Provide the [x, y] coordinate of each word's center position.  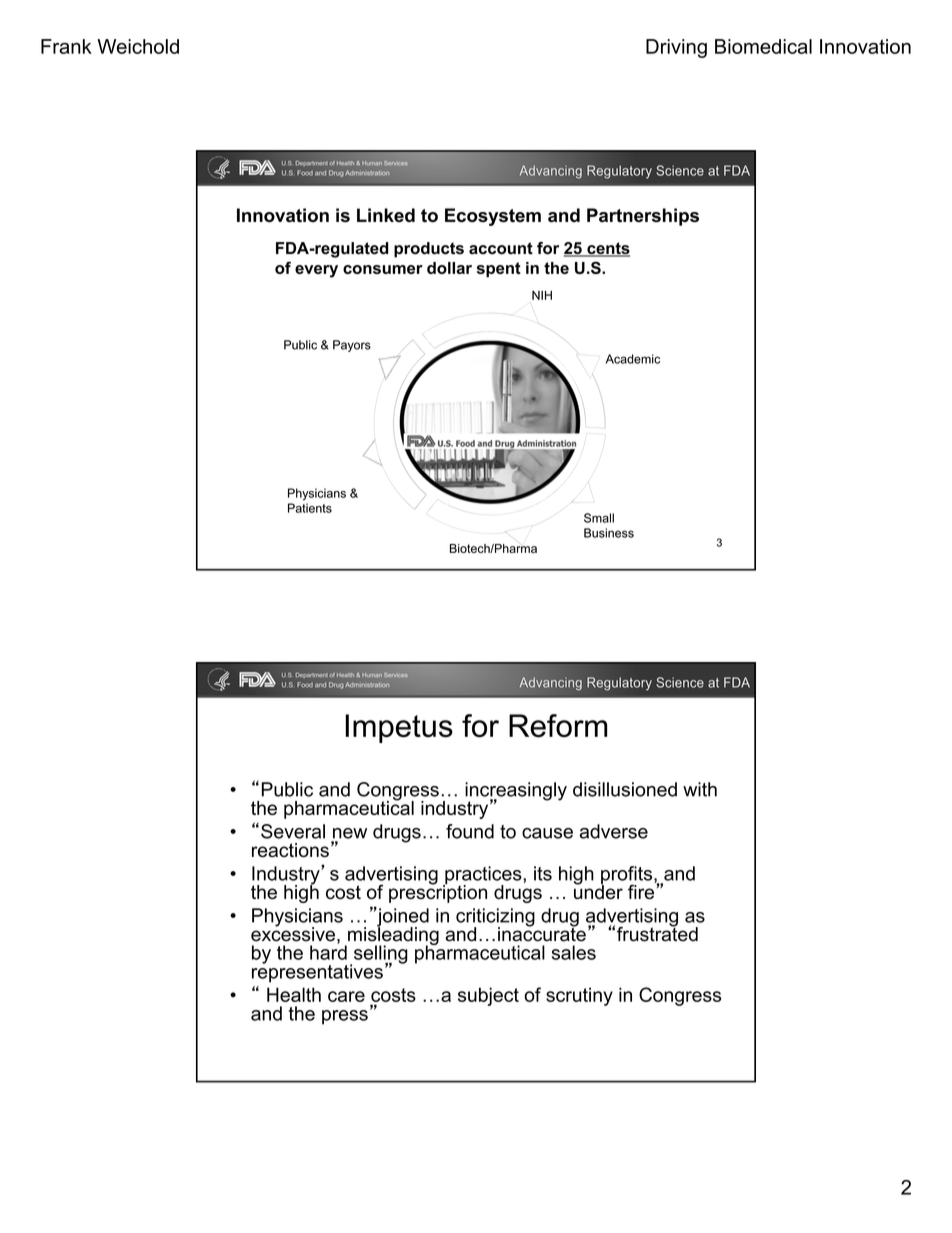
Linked [386, 215]
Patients [310, 508]
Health [294, 994]
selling [381, 955]
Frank [66, 46]
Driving [676, 48]
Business [609, 533]
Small [599, 518]
